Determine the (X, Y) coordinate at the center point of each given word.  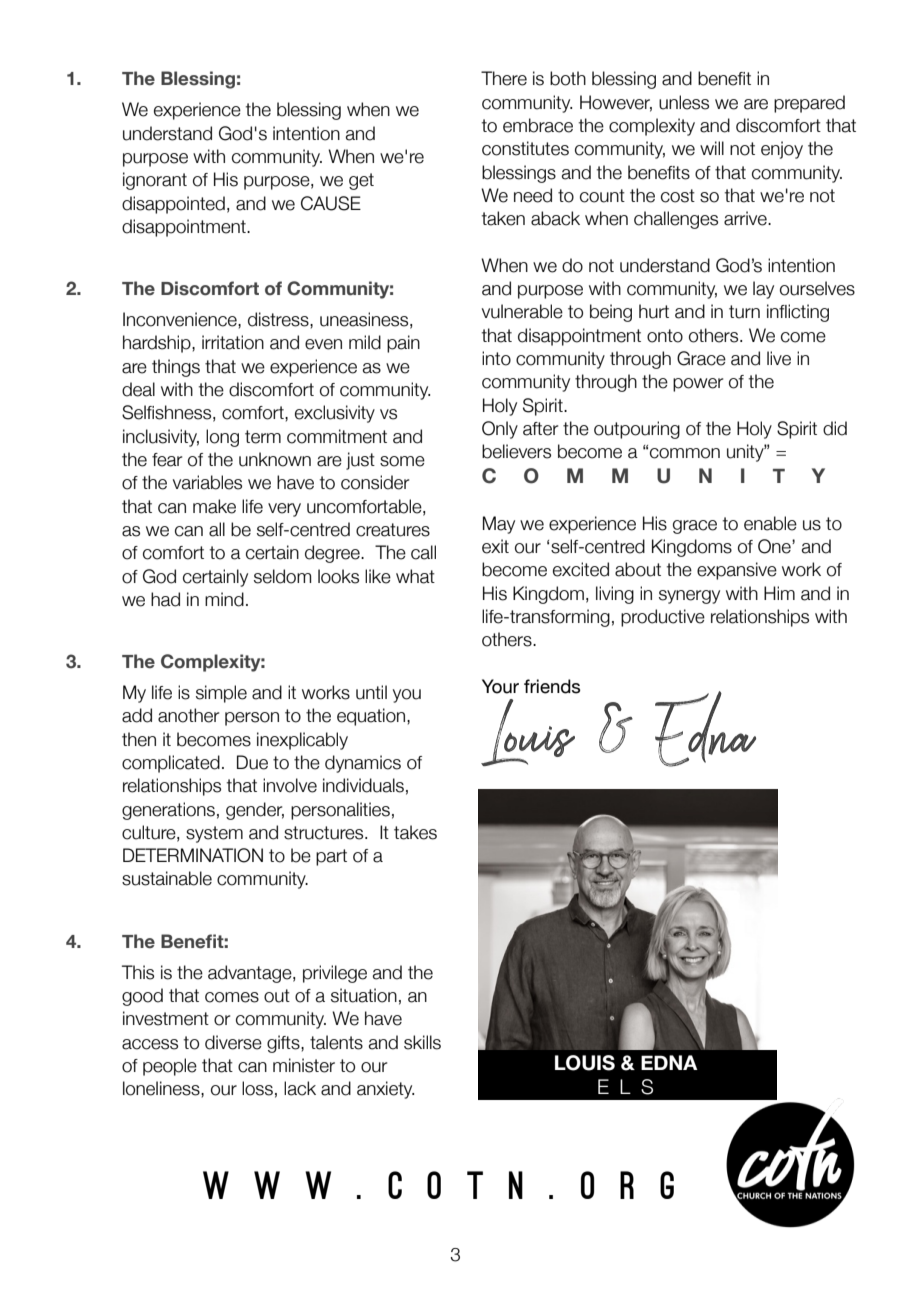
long (222, 438)
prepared (809, 104)
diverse (233, 1042)
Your (500, 686)
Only (500, 430)
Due (252, 762)
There (504, 78)
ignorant (155, 181)
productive (663, 618)
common (685, 453)
